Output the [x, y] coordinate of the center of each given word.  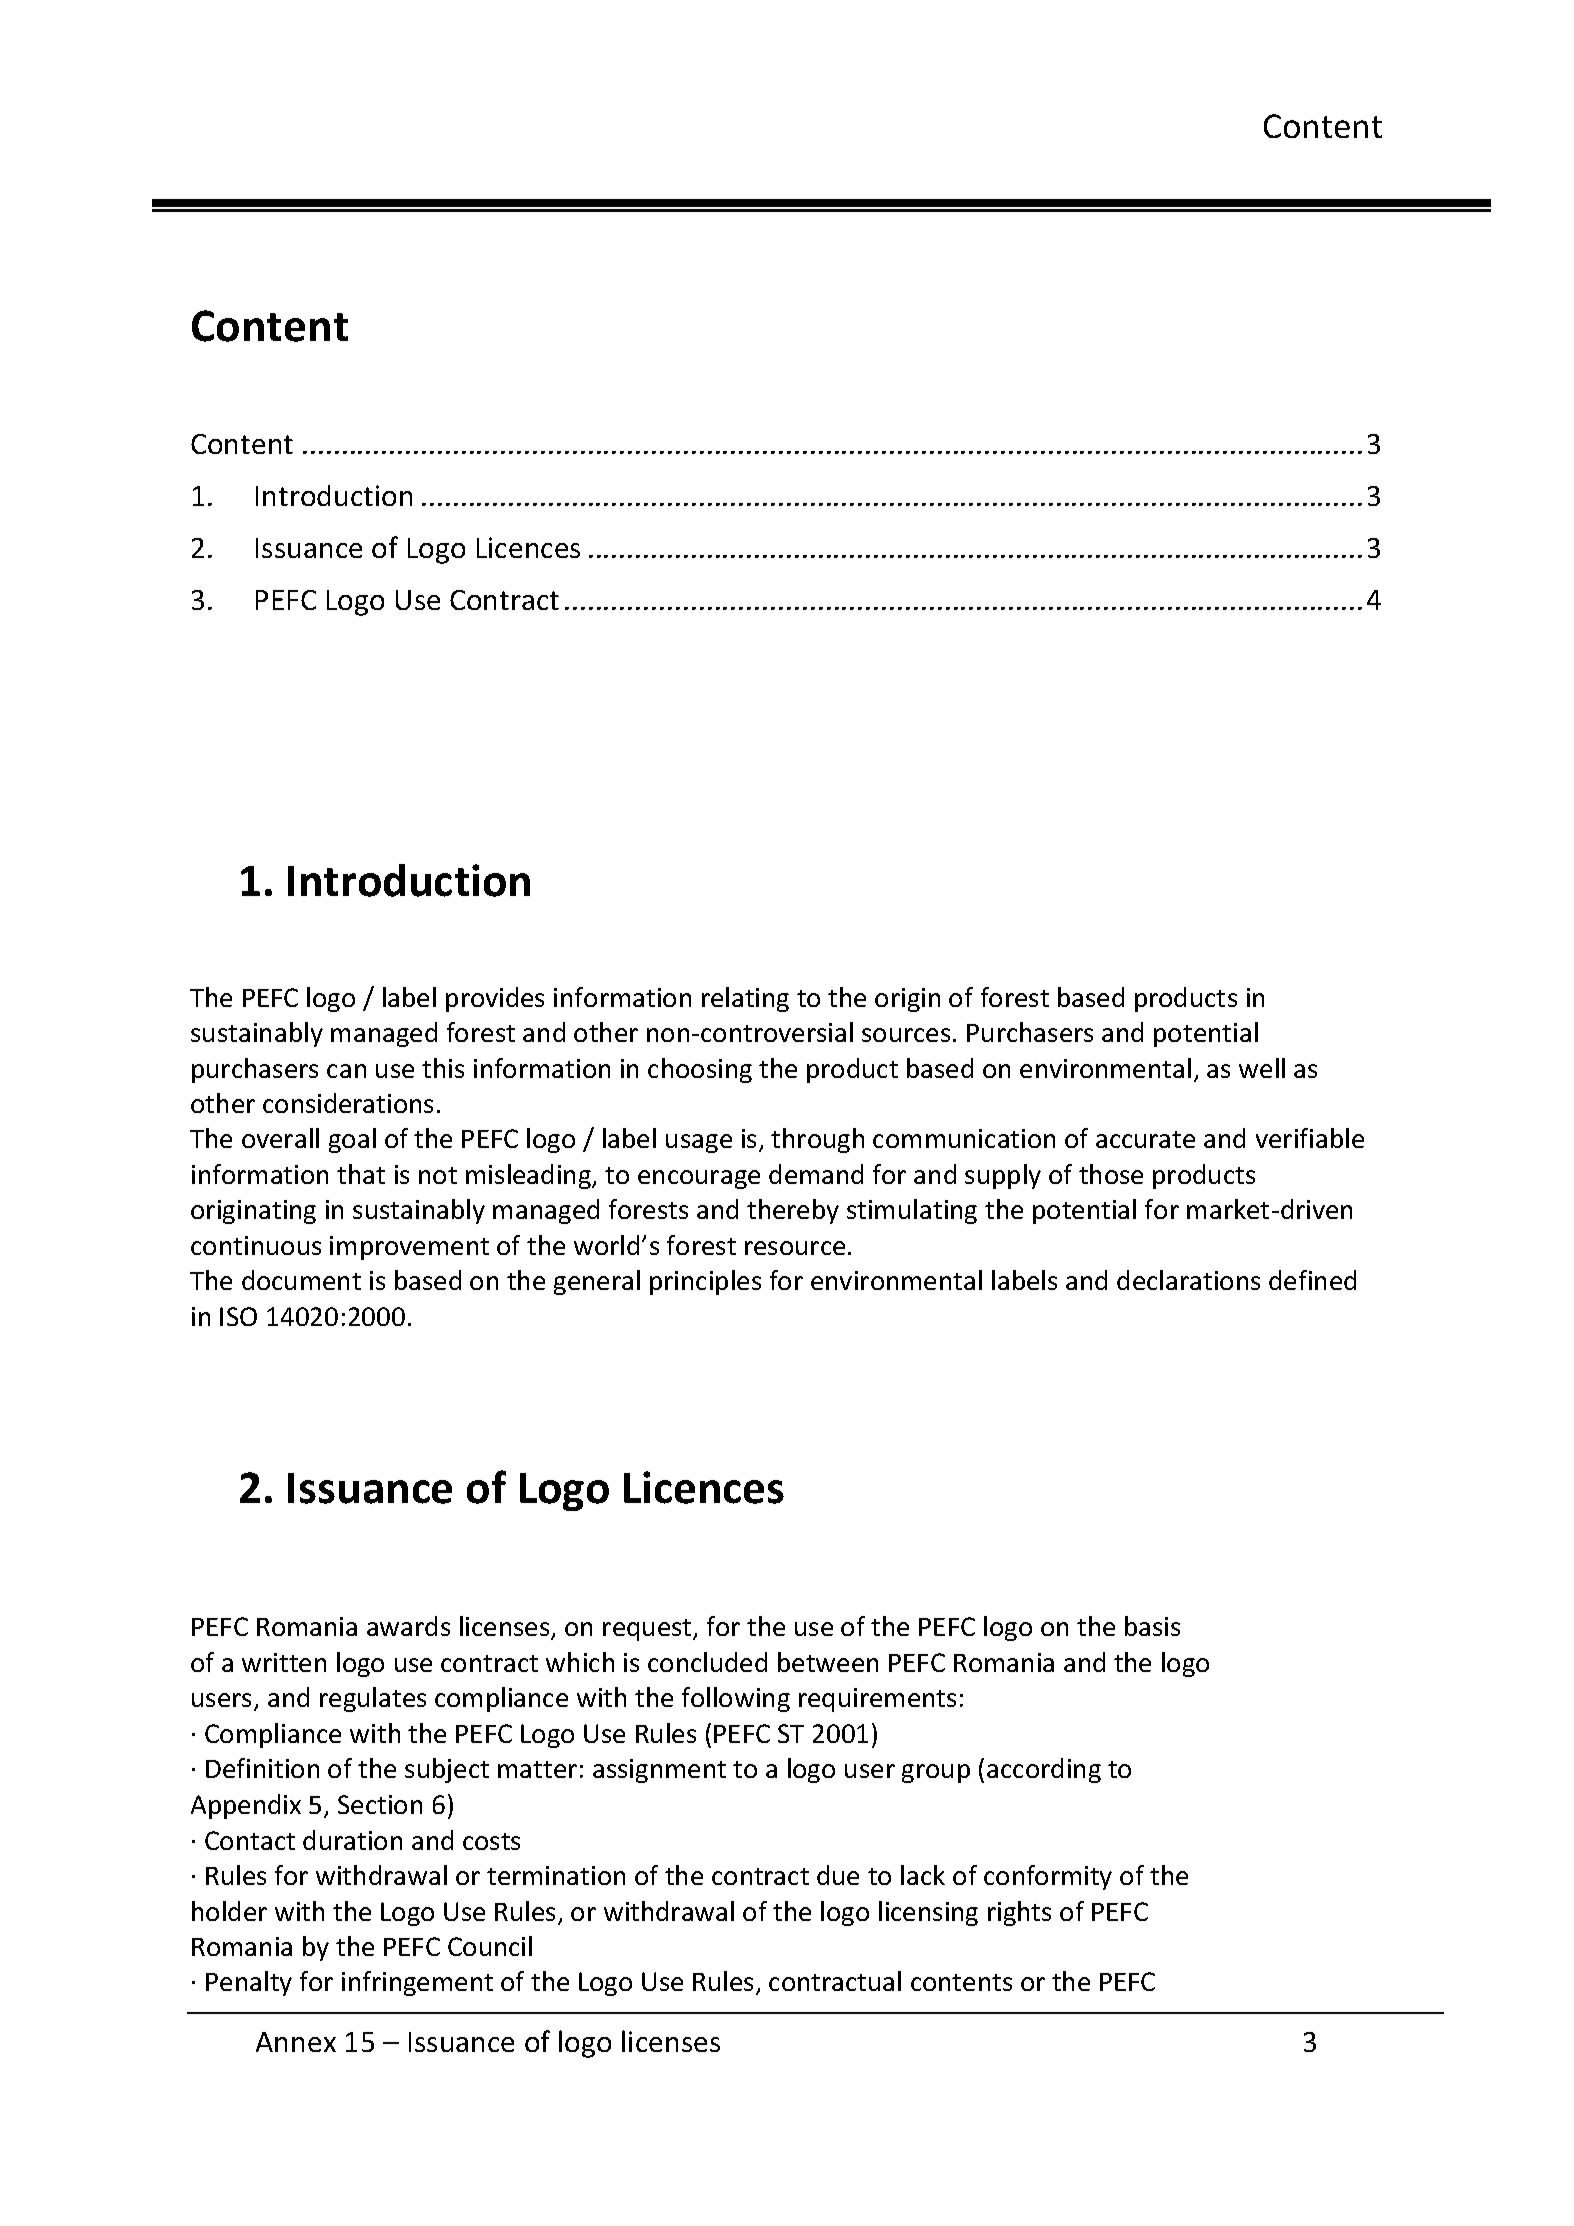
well [1262, 1068]
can [346, 1071]
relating [745, 999]
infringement [417, 1983]
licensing [928, 1913]
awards [408, 1626]
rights [1019, 1913]
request [648, 1630]
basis [1152, 1626]
